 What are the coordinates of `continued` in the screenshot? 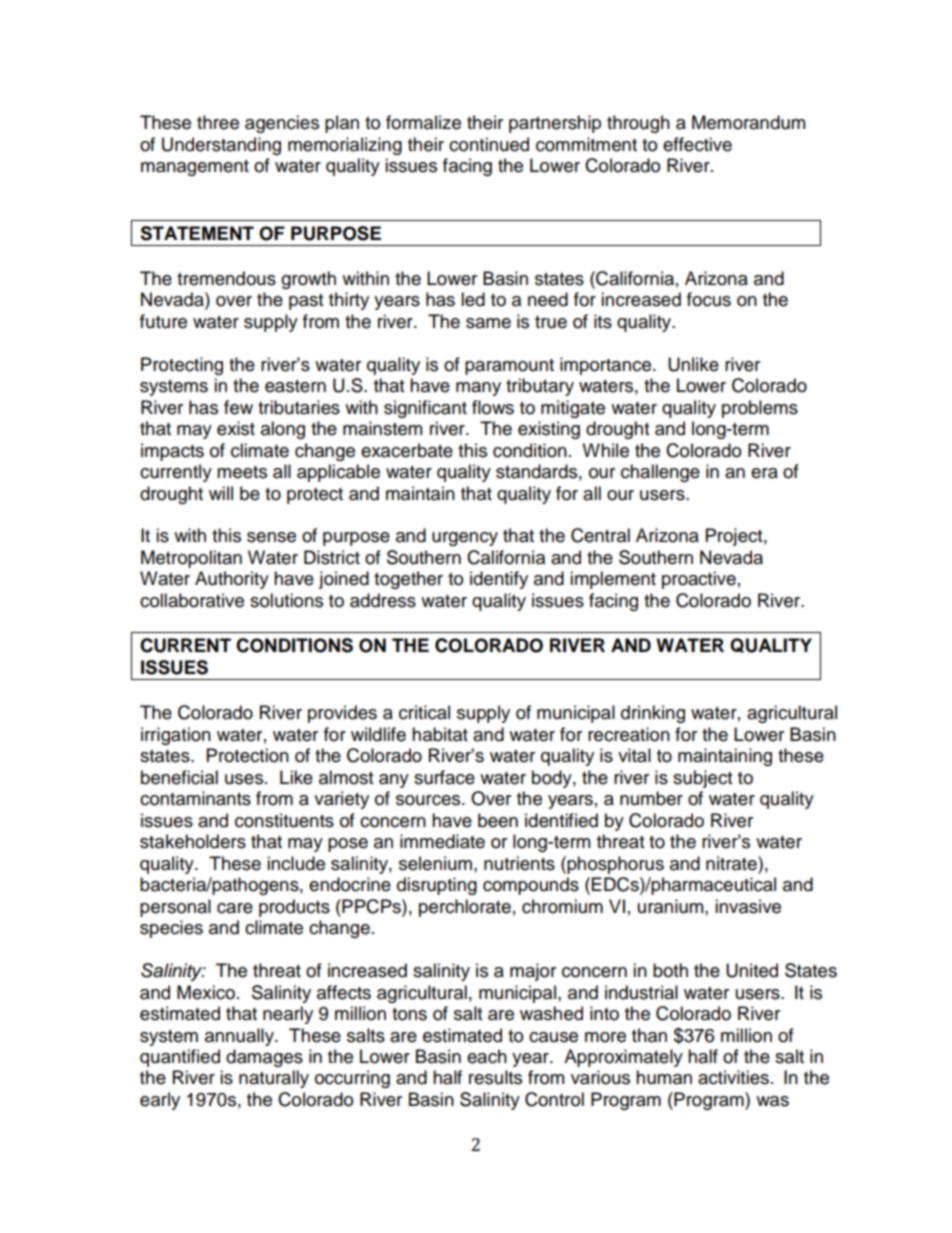 It's located at (489, 144).
